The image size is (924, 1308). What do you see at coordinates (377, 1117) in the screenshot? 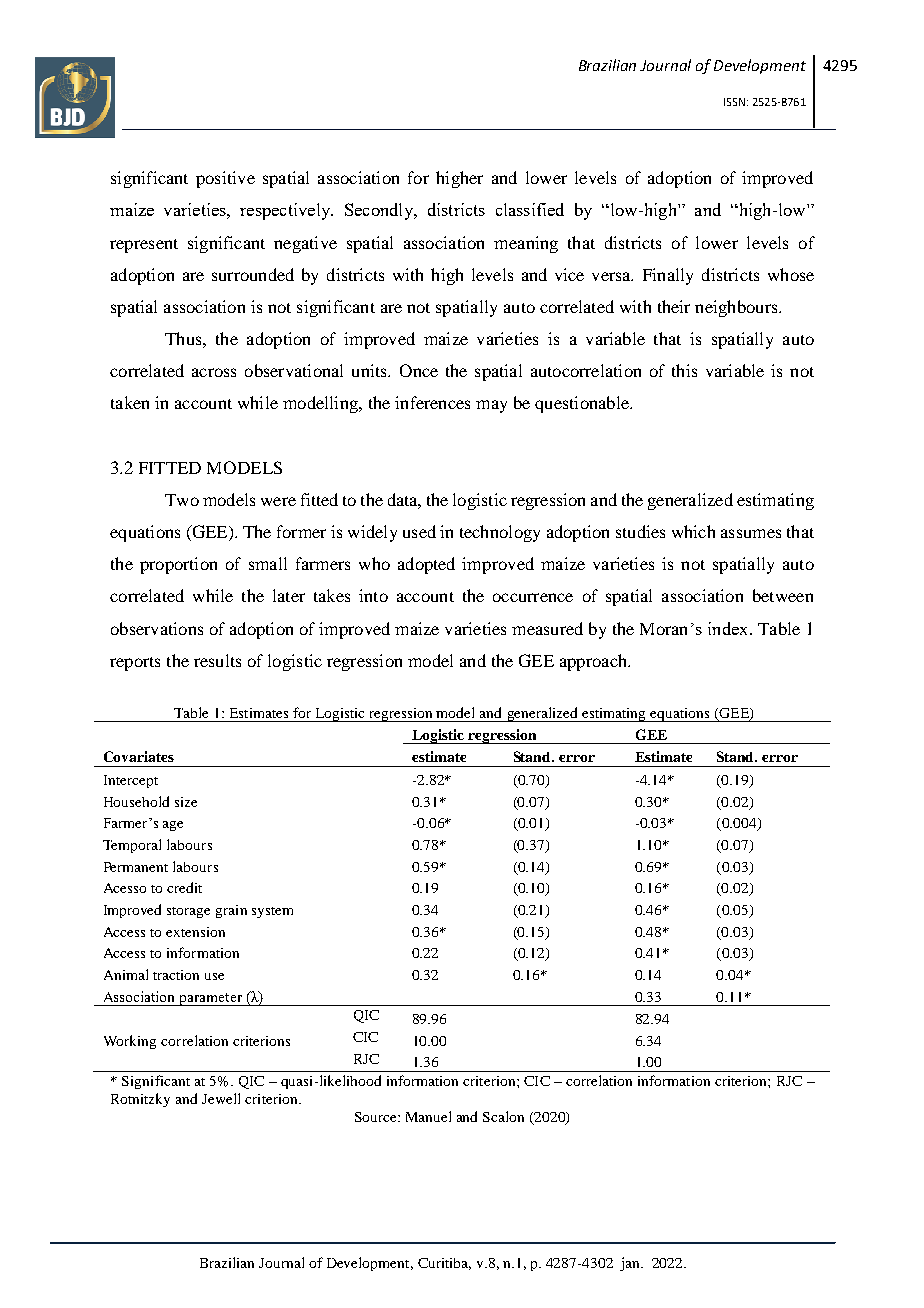
I see `Source` at bounding box center [377, 1117].
